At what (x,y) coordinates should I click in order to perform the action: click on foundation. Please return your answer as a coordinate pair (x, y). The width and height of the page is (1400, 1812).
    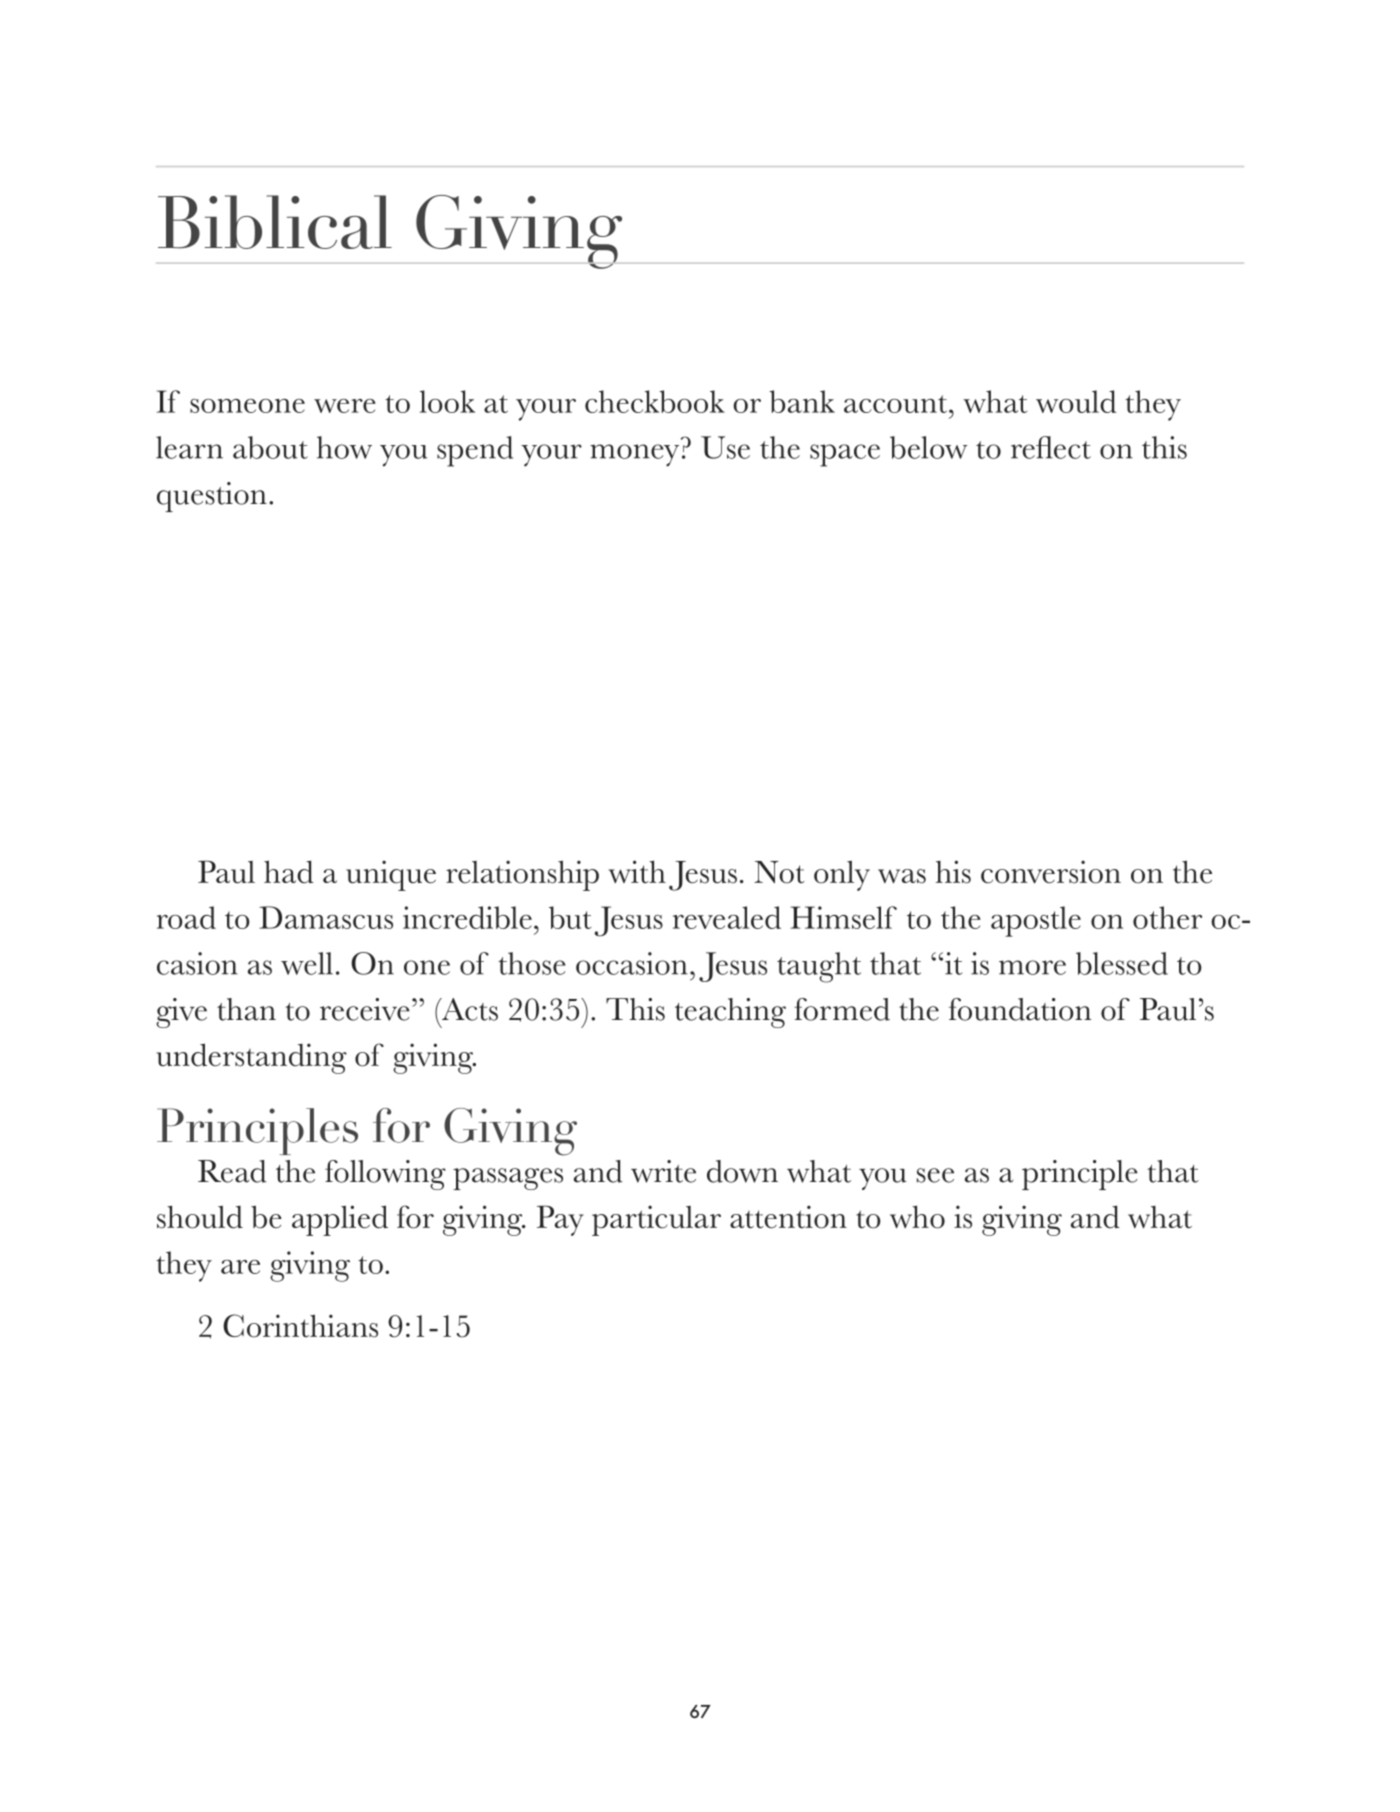
    Looking at the image, I should click on (1020, 1009).
